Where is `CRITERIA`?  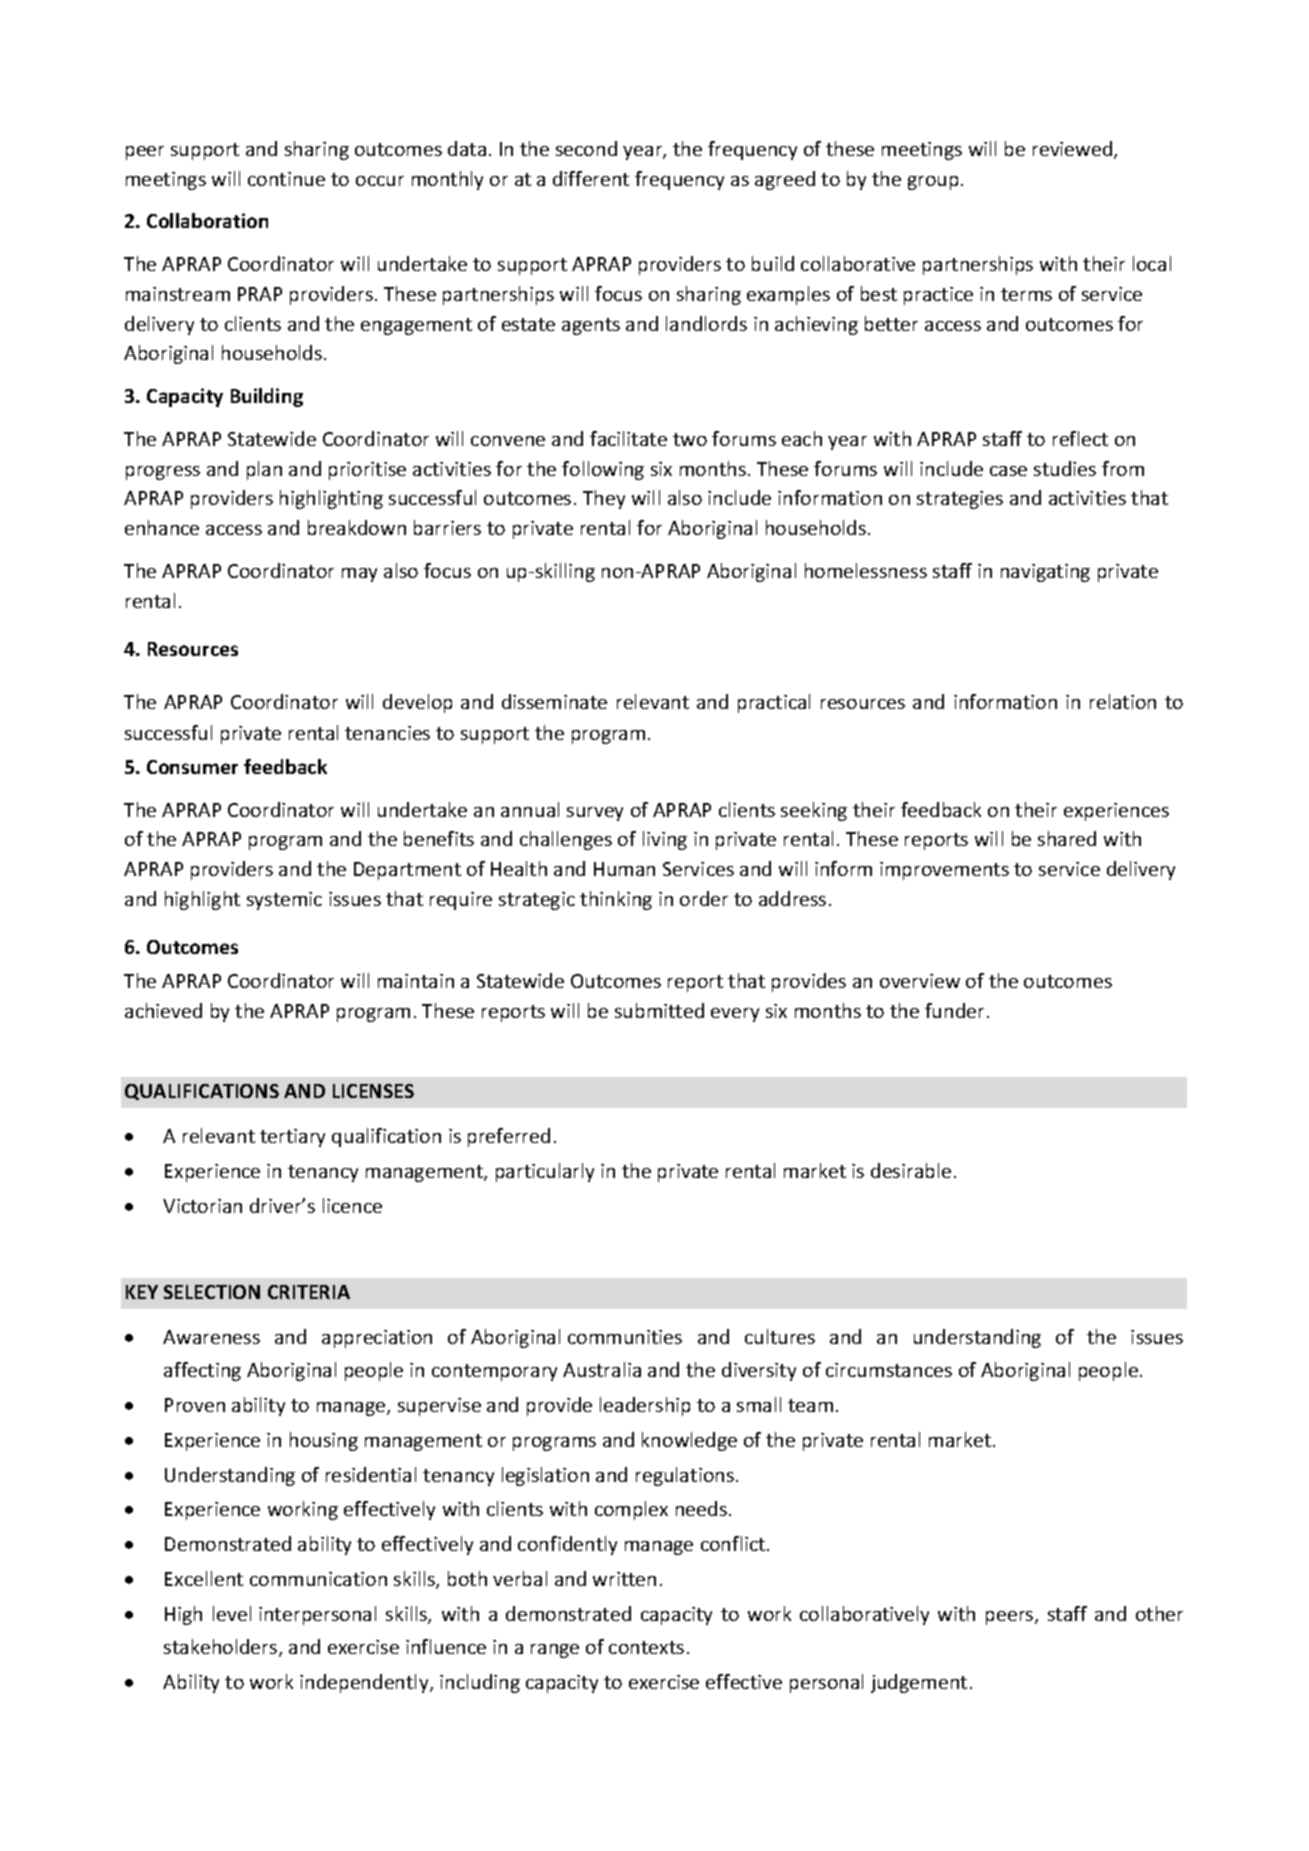
CRITERIA is located at coordinates (309, 1292).
